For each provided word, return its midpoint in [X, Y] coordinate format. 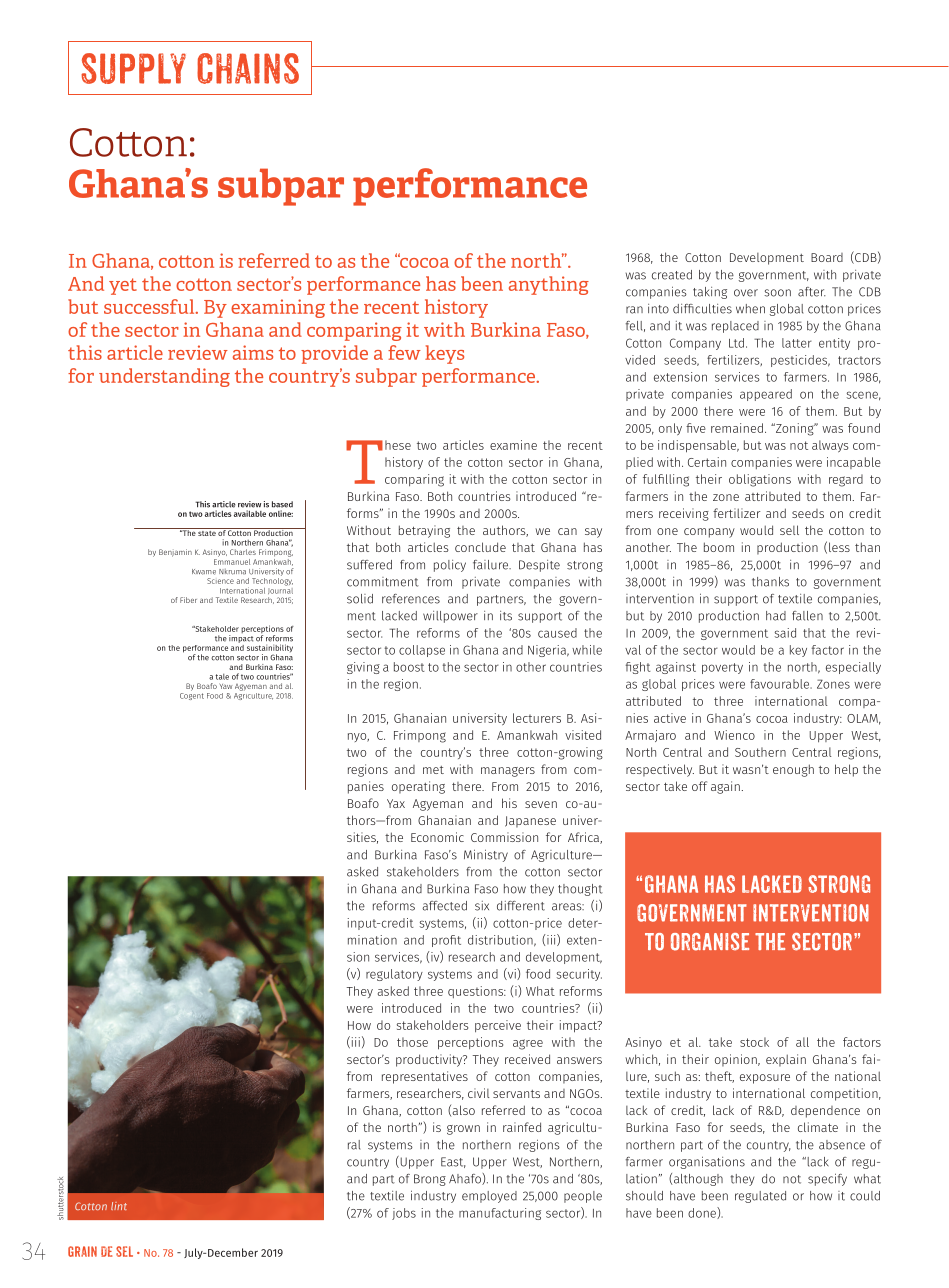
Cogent [192, 696]
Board [827, 257]
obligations [760, 480]
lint [119, 1206]
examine [513, 445]
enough [793, 770]
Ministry [486, 855]
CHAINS [248, 68]
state [207, 532]
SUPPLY [133, 68]
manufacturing [500, 1214]
